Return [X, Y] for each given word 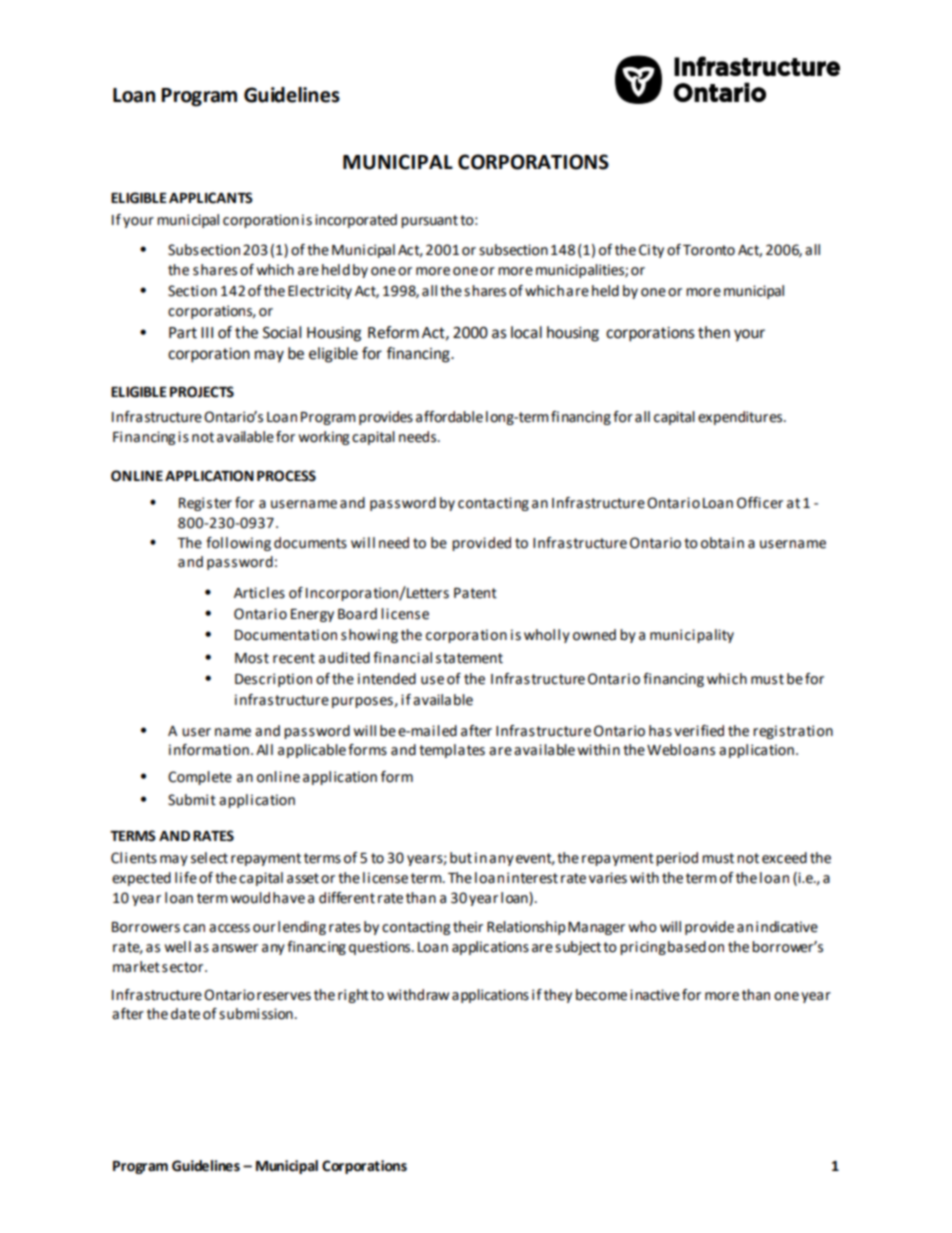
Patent [475, 593]
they [558, 996]
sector [184, 967]
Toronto [709, 250]
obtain [722, 543]
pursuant [429, 221]
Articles [259, 593]
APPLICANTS [211, 198]
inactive [655, 995]
